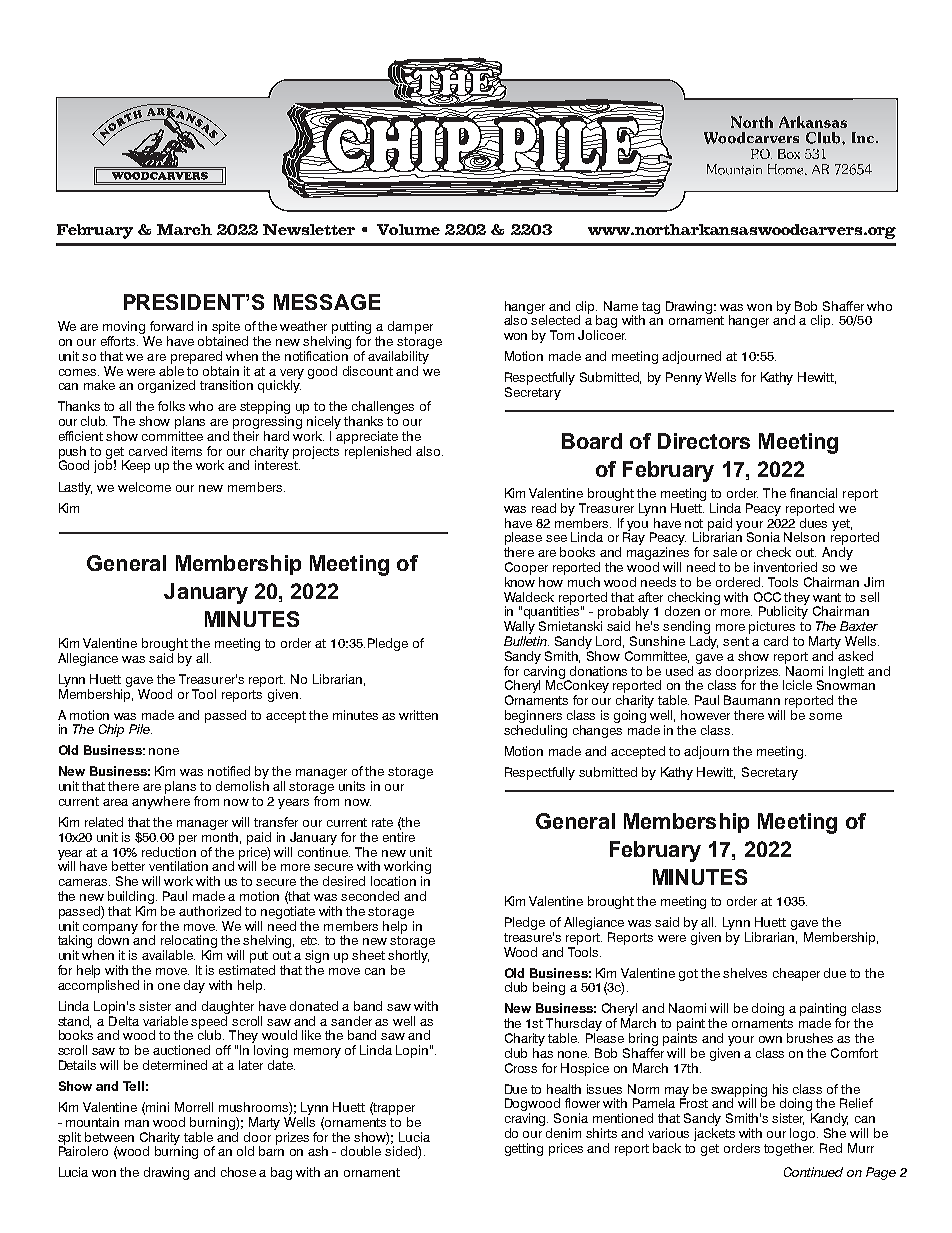  I want to click on financial, so click(813, 493).
